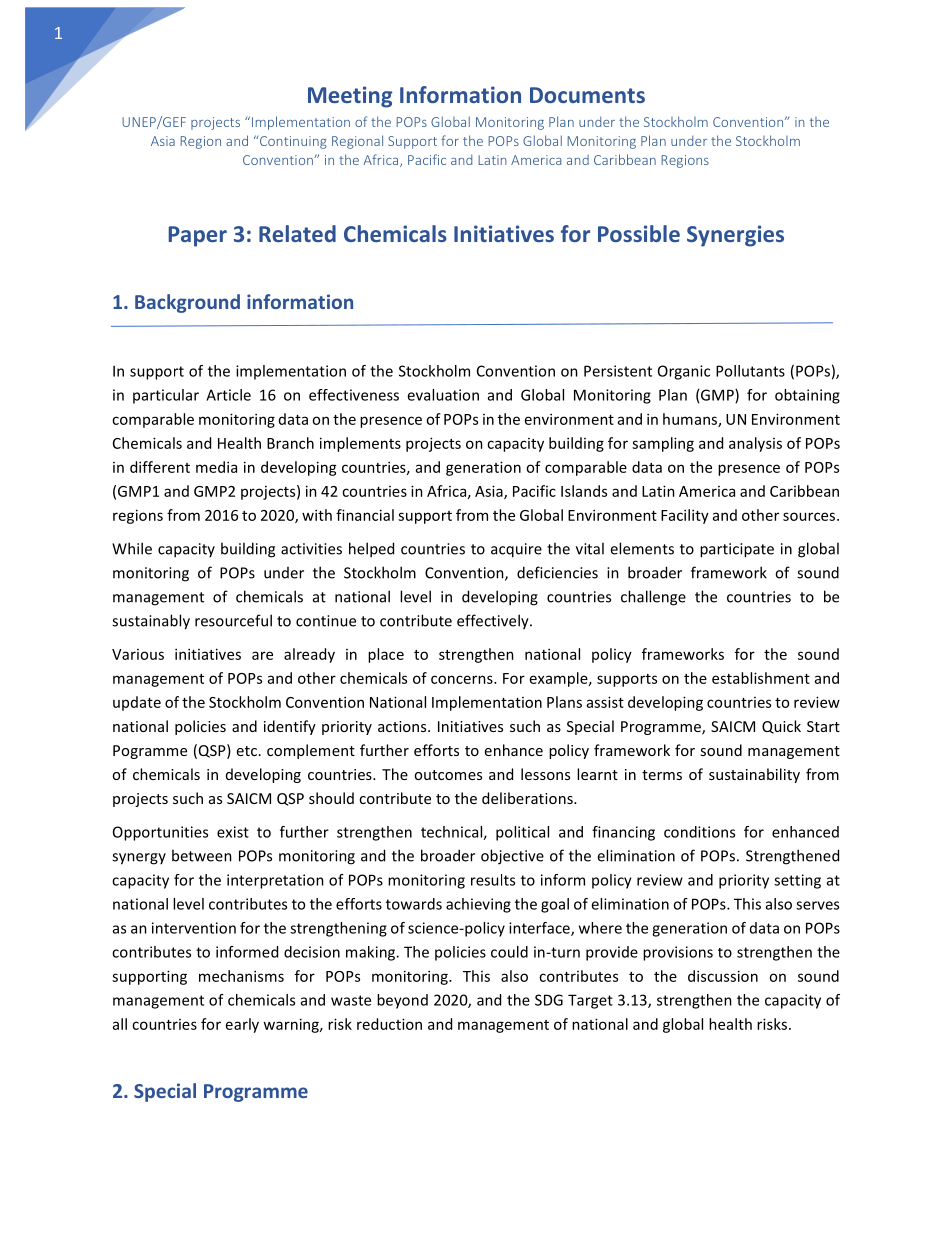 Image resolution: width=952 pixels, height=1233 pixels. I want to click on establishment, so click(761, 678).
